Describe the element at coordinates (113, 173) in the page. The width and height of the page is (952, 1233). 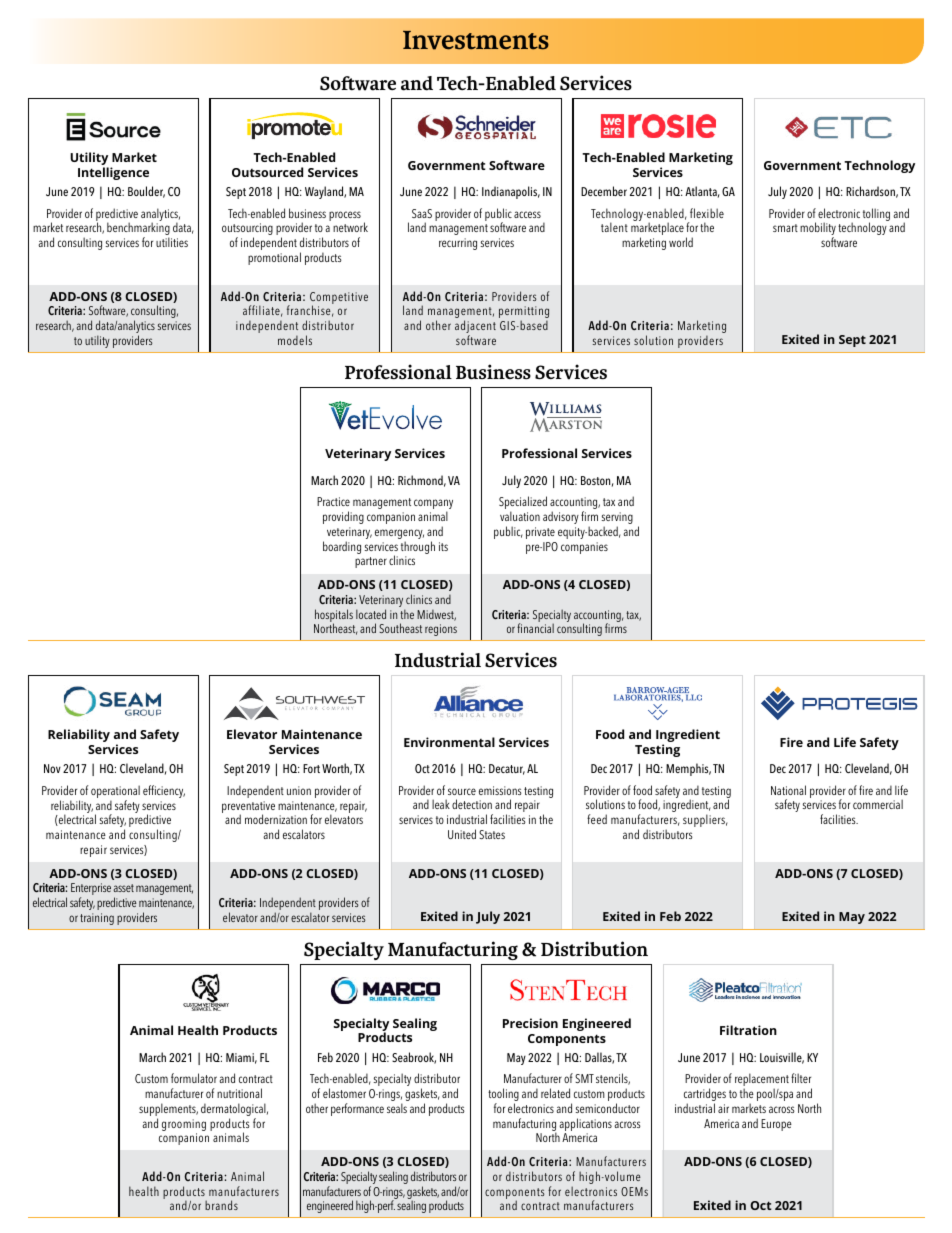
I see `Intelligence` at that location.
